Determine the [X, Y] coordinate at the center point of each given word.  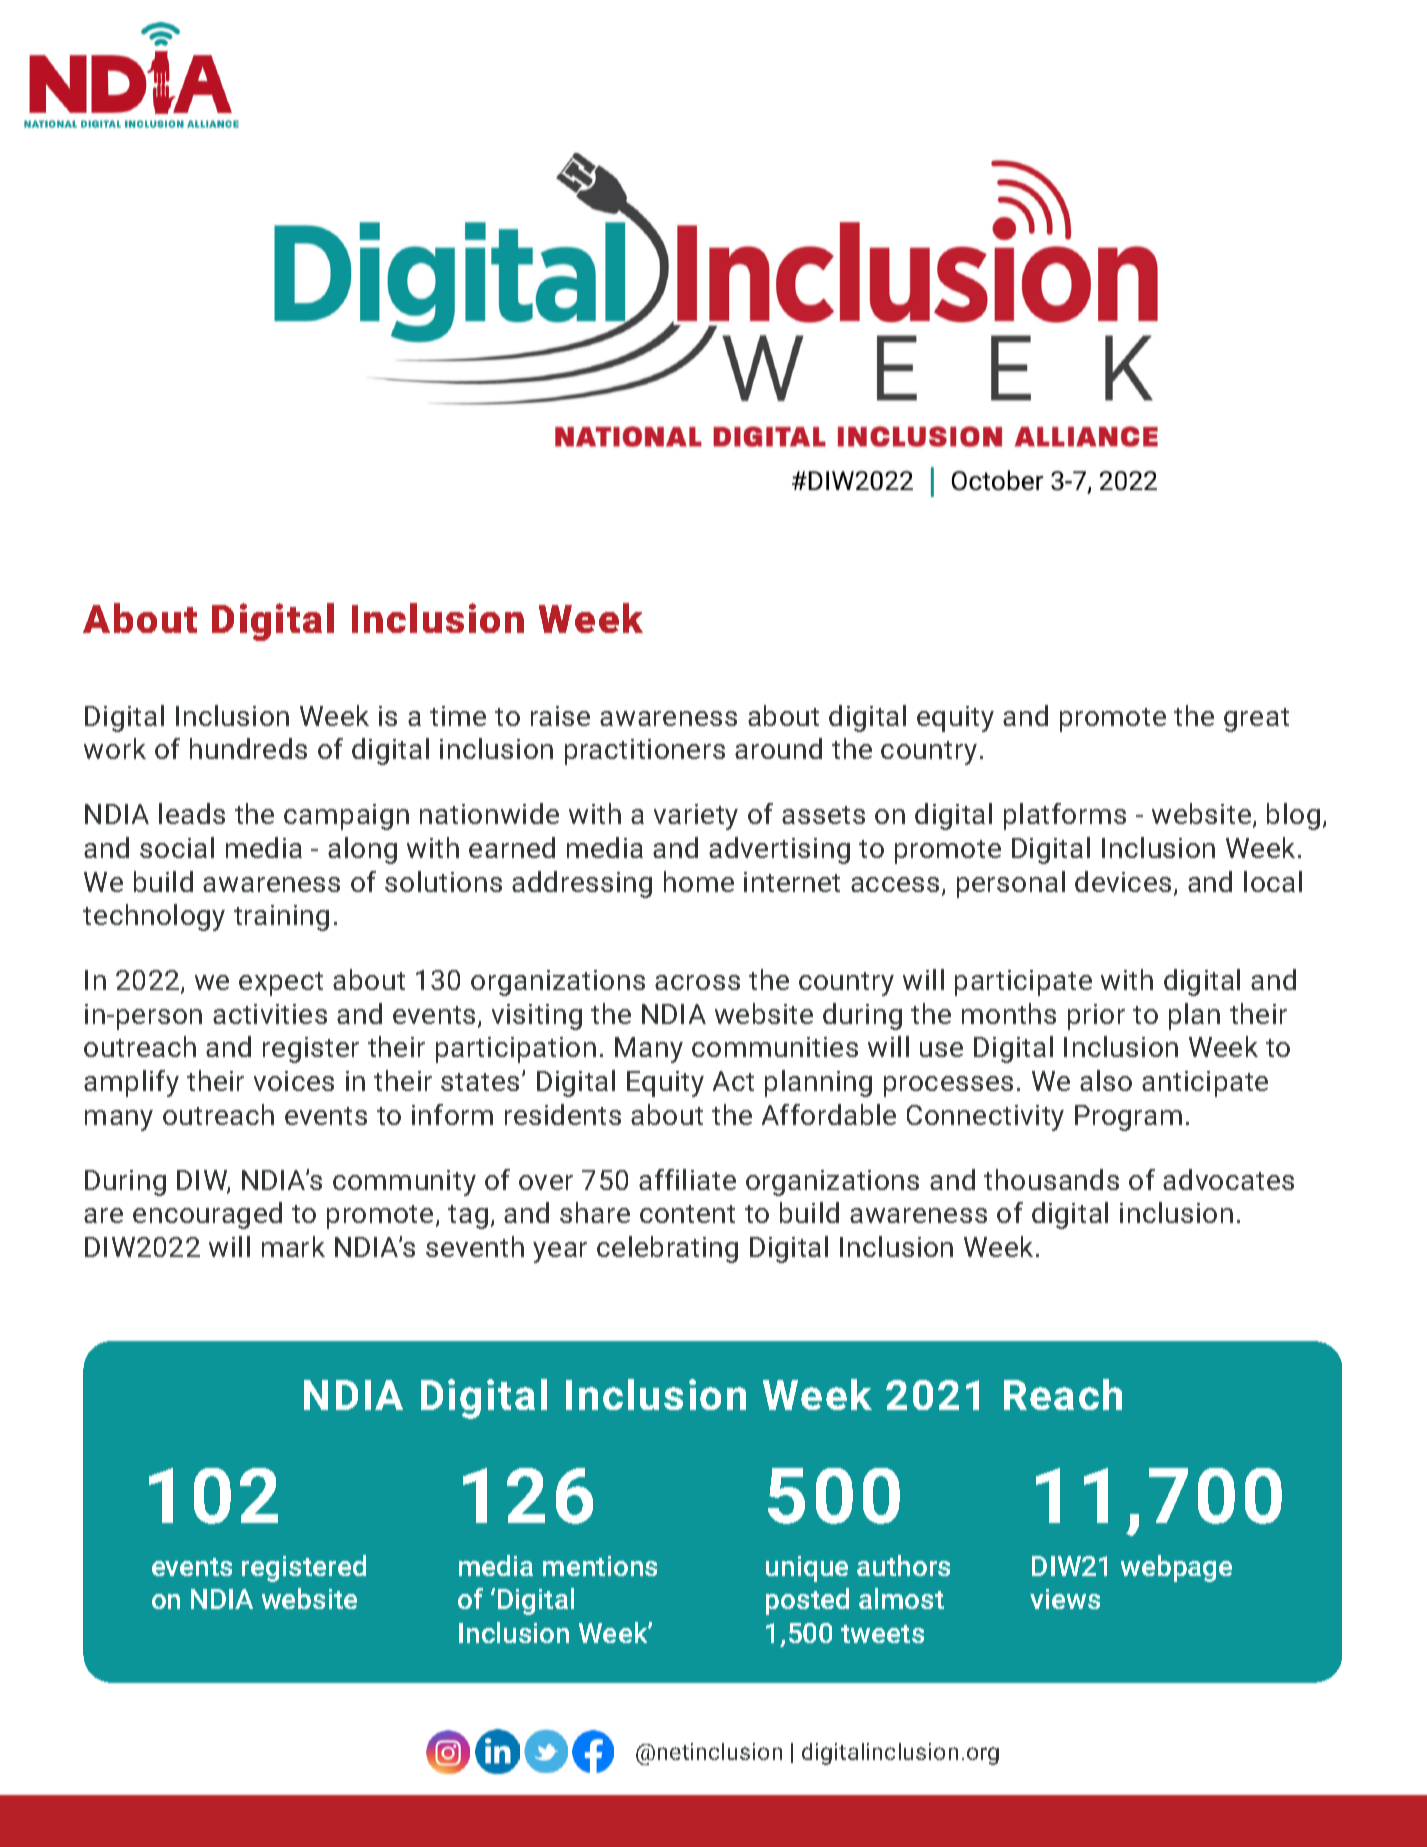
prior [1096, 1017]
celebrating [667, 1249]
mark [293, 1246]
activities [270, 1014]
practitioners [645, 752]
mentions [600, 1566]
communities [775, 1047]
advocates [1228, 1179]
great [1256, 720]
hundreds [248, 748]
